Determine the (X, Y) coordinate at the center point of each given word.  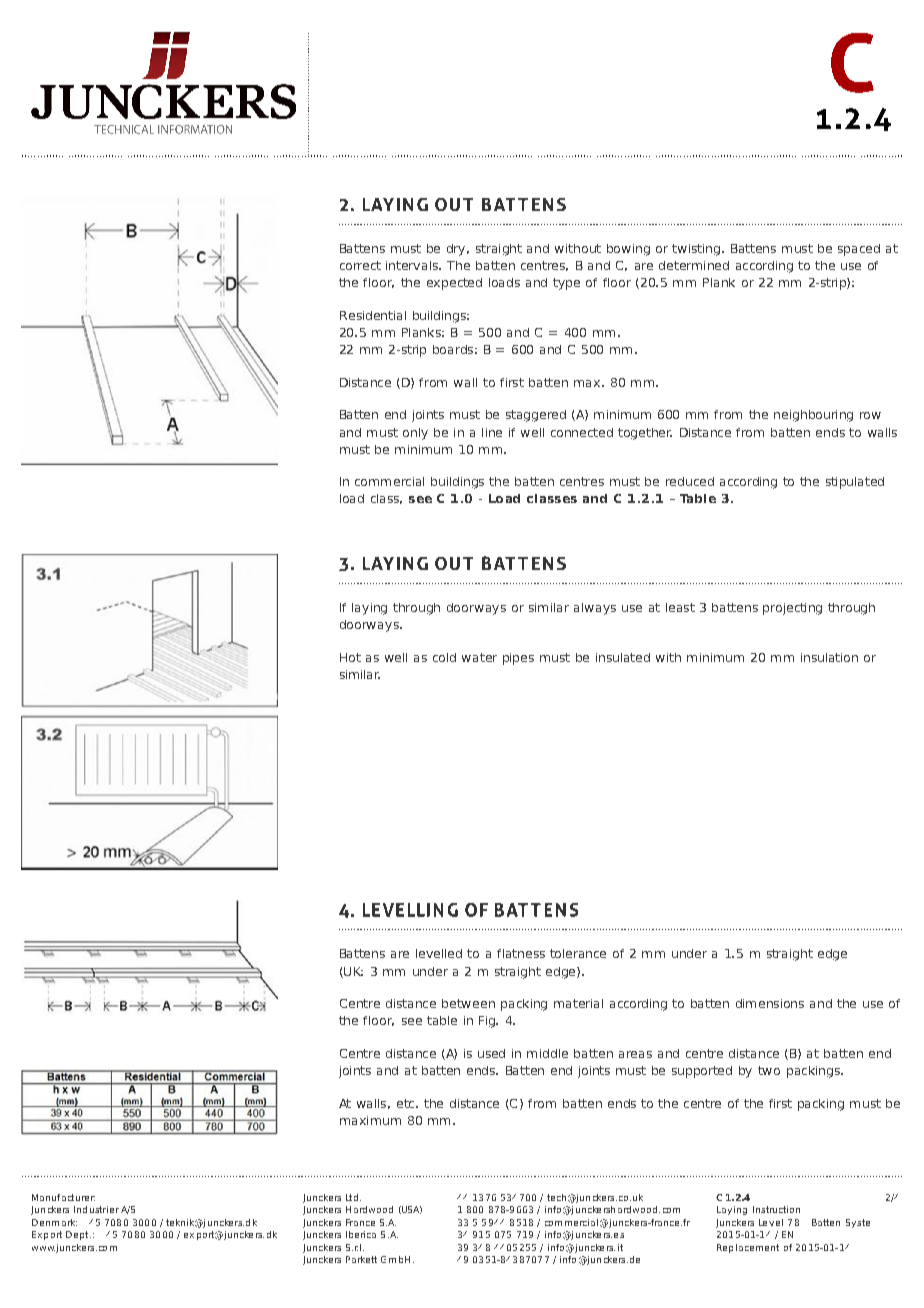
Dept (78, 1235)
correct (360, 265)
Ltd (352, 1197)
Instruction (776, 1209)
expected (454, 284)
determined (694, 265)
